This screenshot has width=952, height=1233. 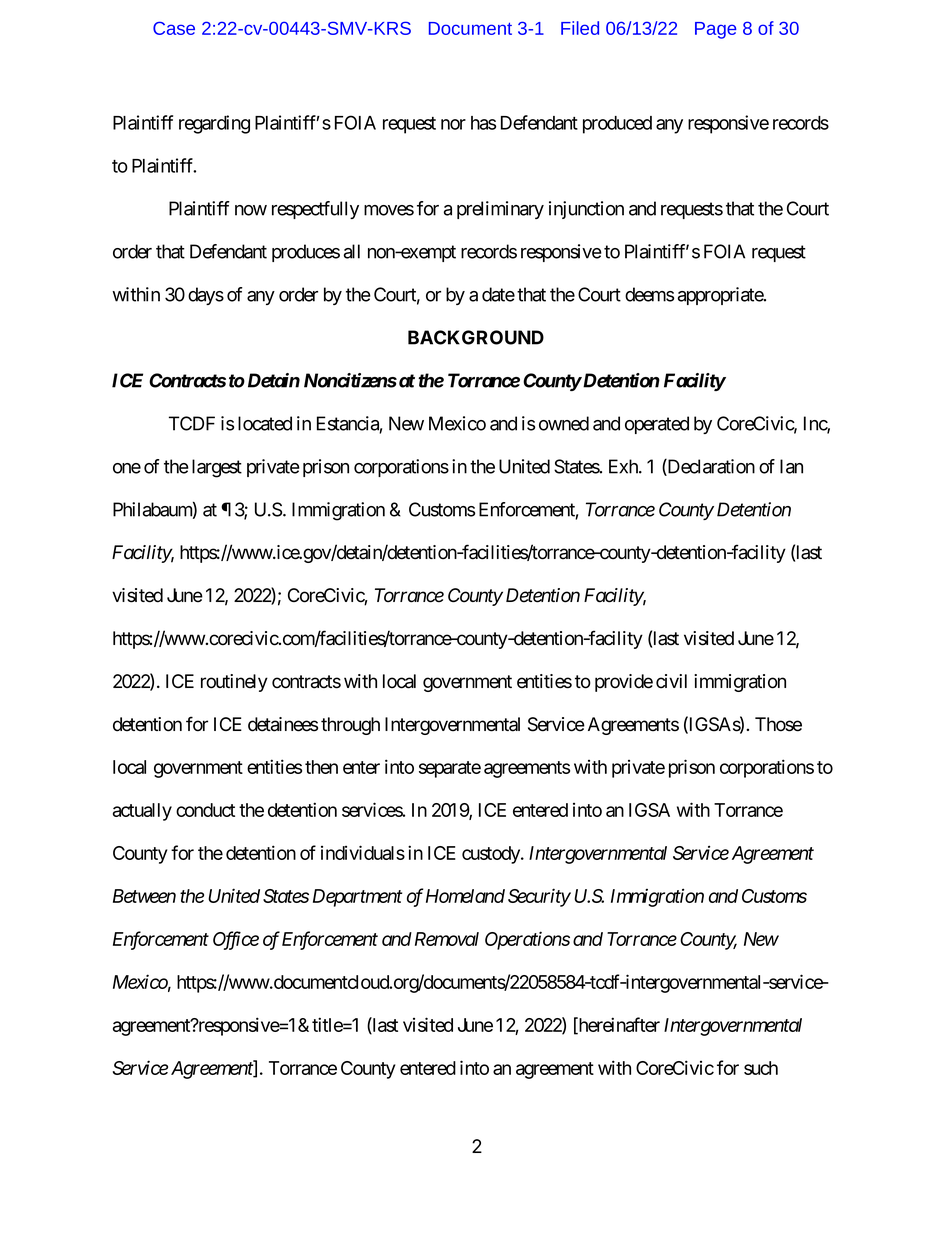 What do you see at coordinates (447, 939) in the screenshot?
I see `Removal` at bounding box center [447, 939].
